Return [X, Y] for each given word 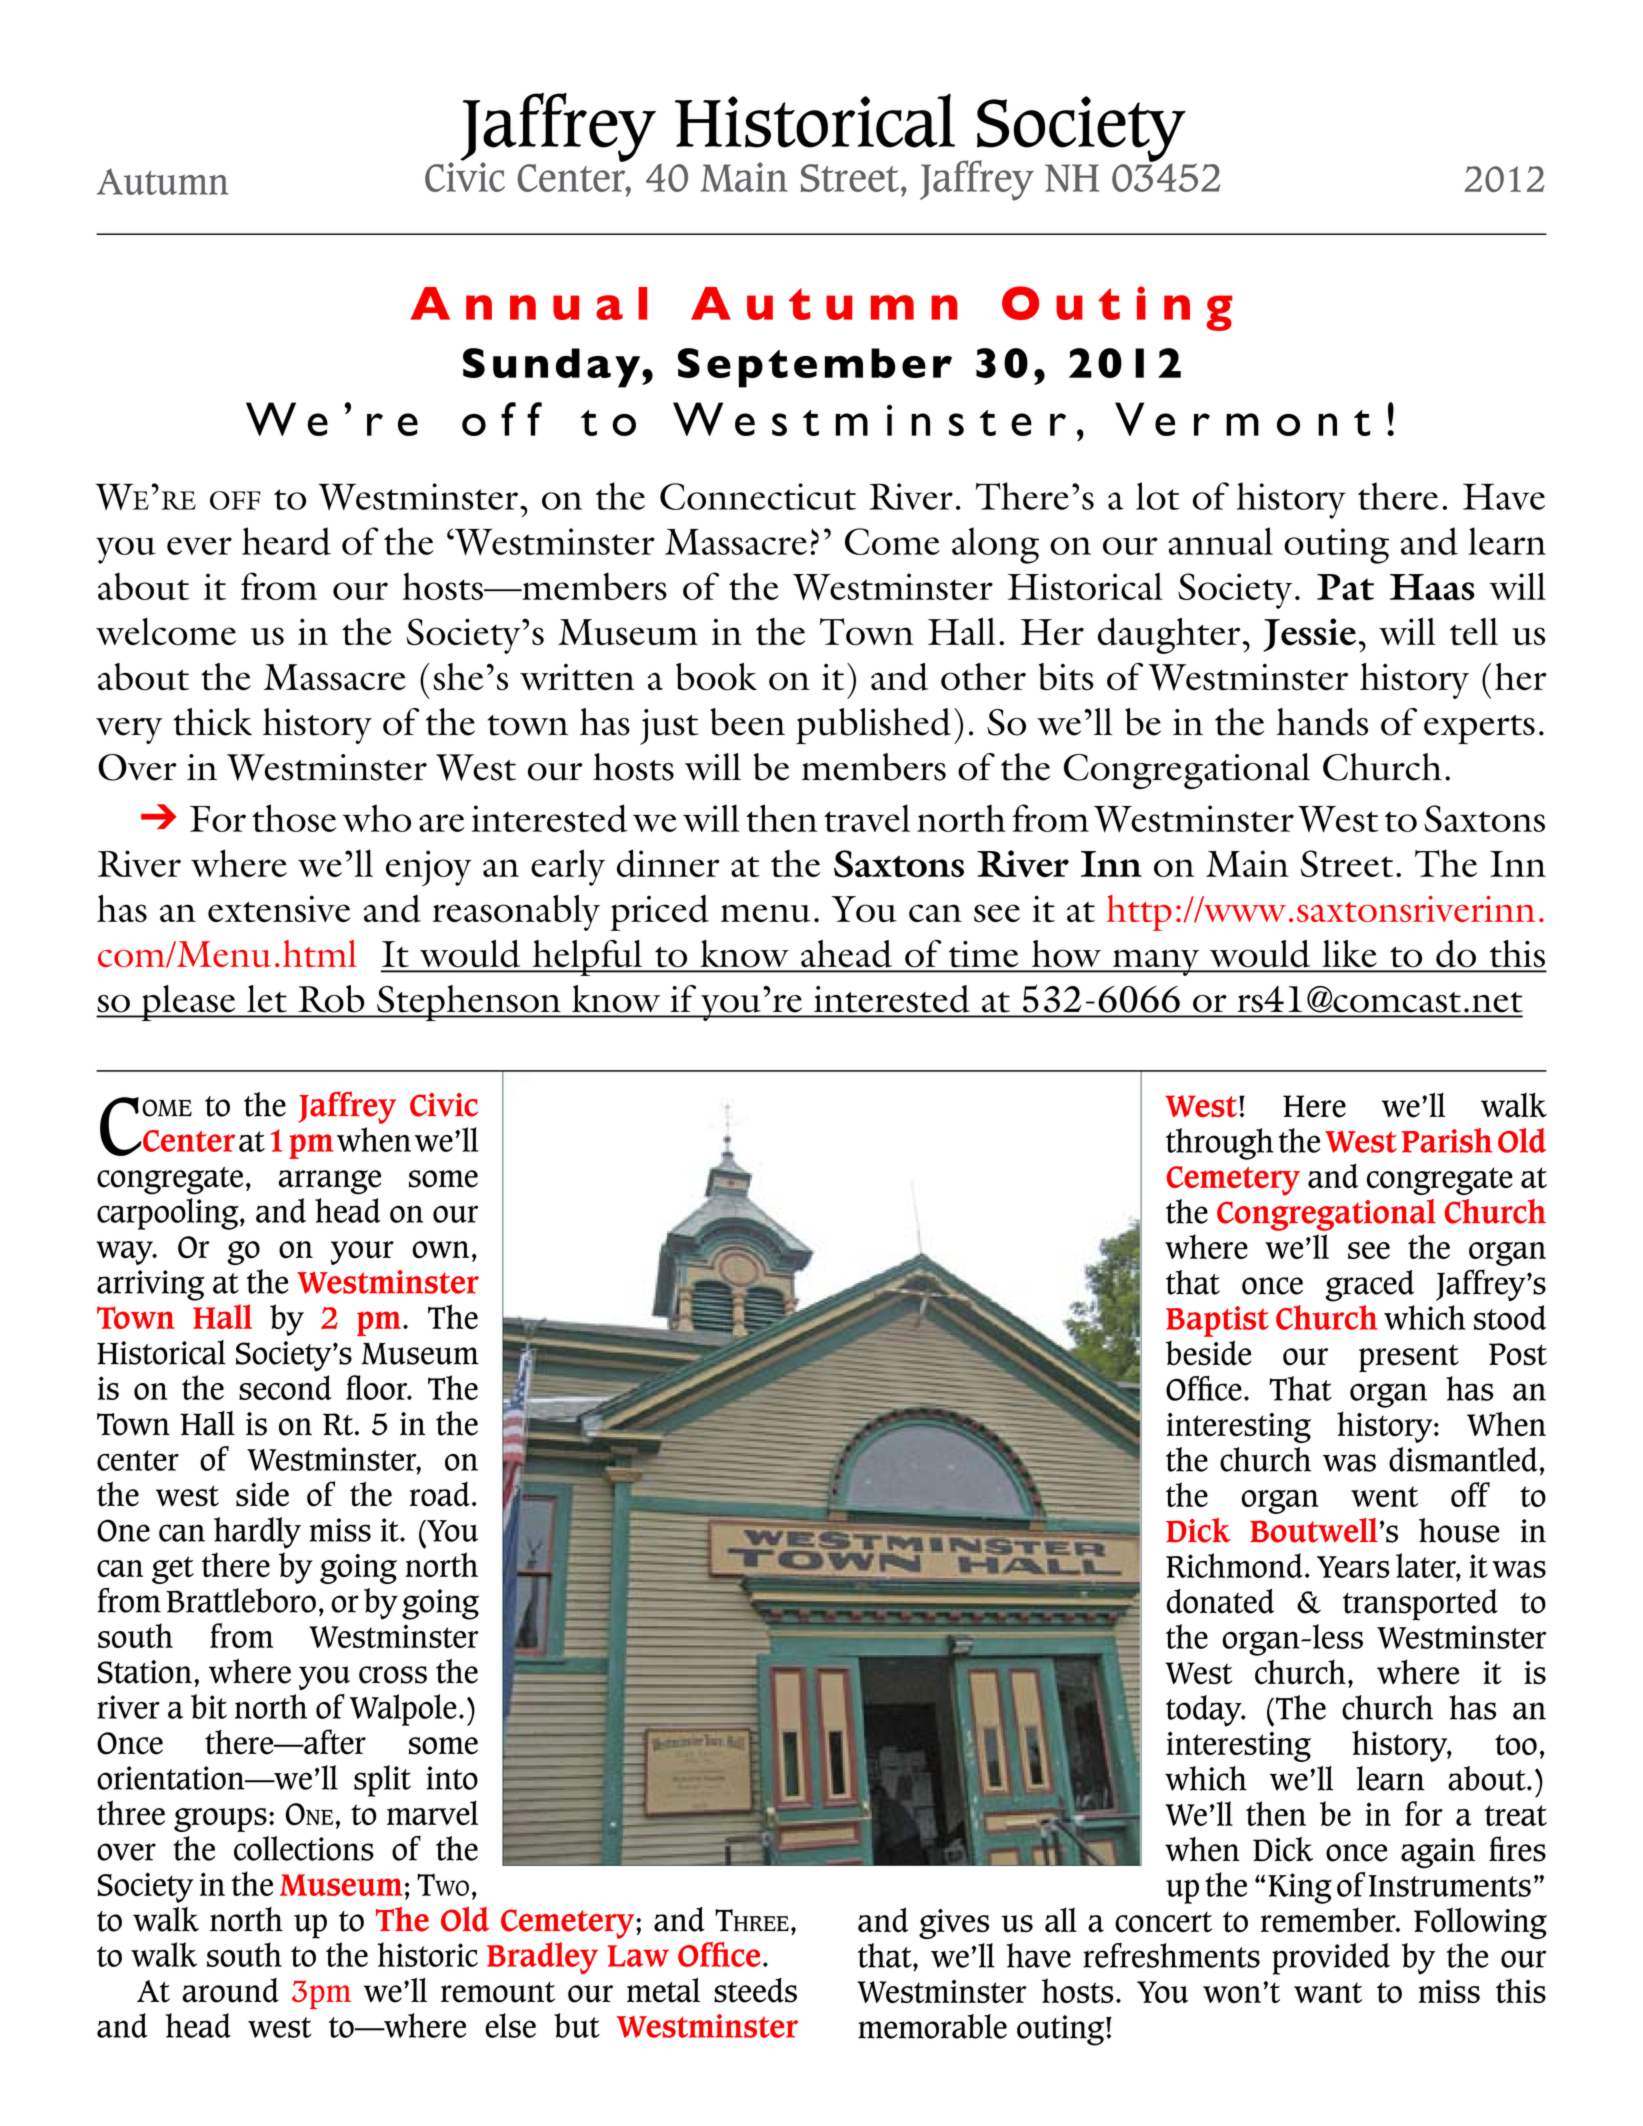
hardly [257, 1533]
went [1384, 1496]
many [1156, 962]
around [230, 1990]
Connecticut [758, 496]
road [440, 1494]
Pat [1345, 587]
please [188, 1003]
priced [659, 913]
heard [286, 541]
